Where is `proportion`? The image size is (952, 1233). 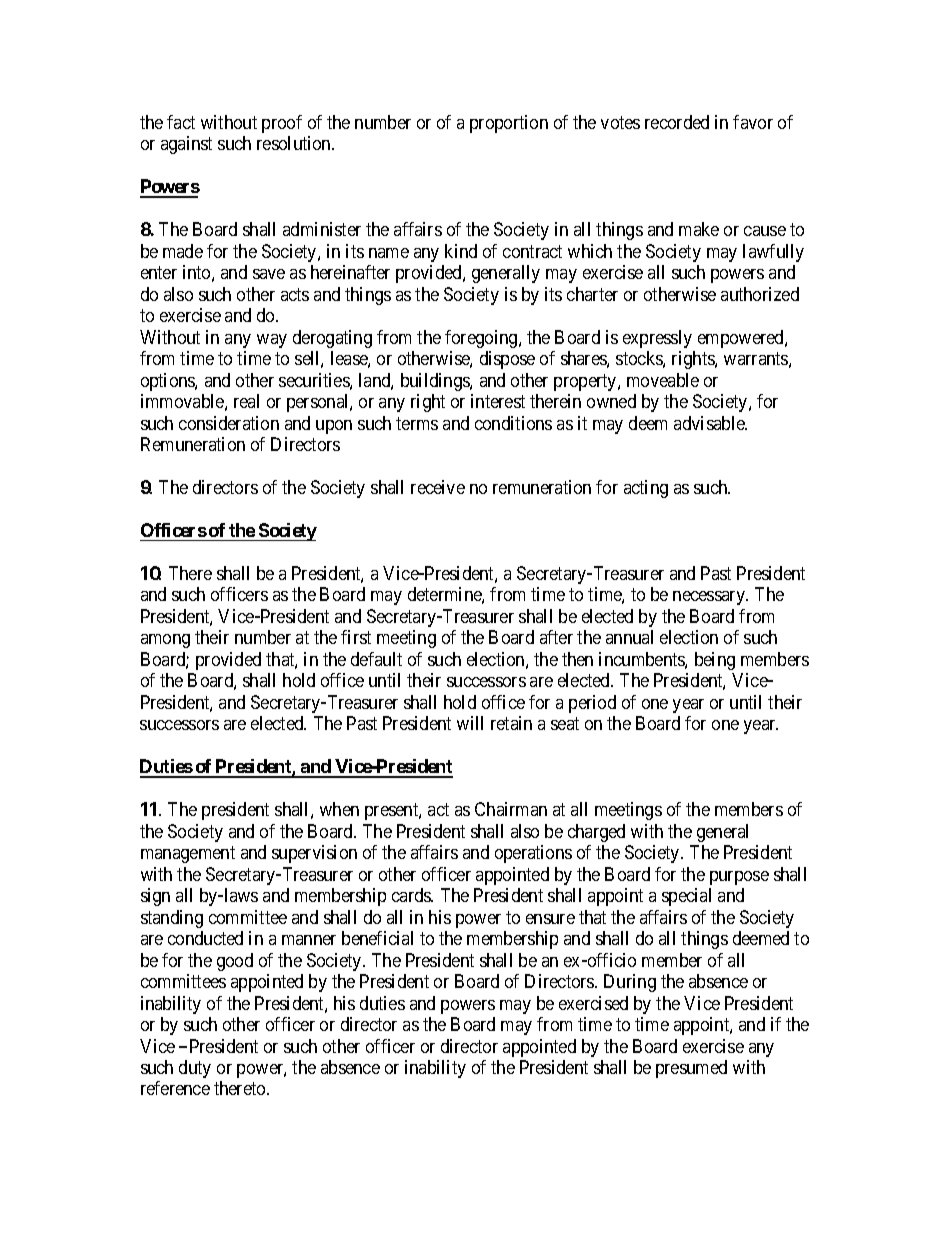 proportion is located at coordinates (509, 124).
